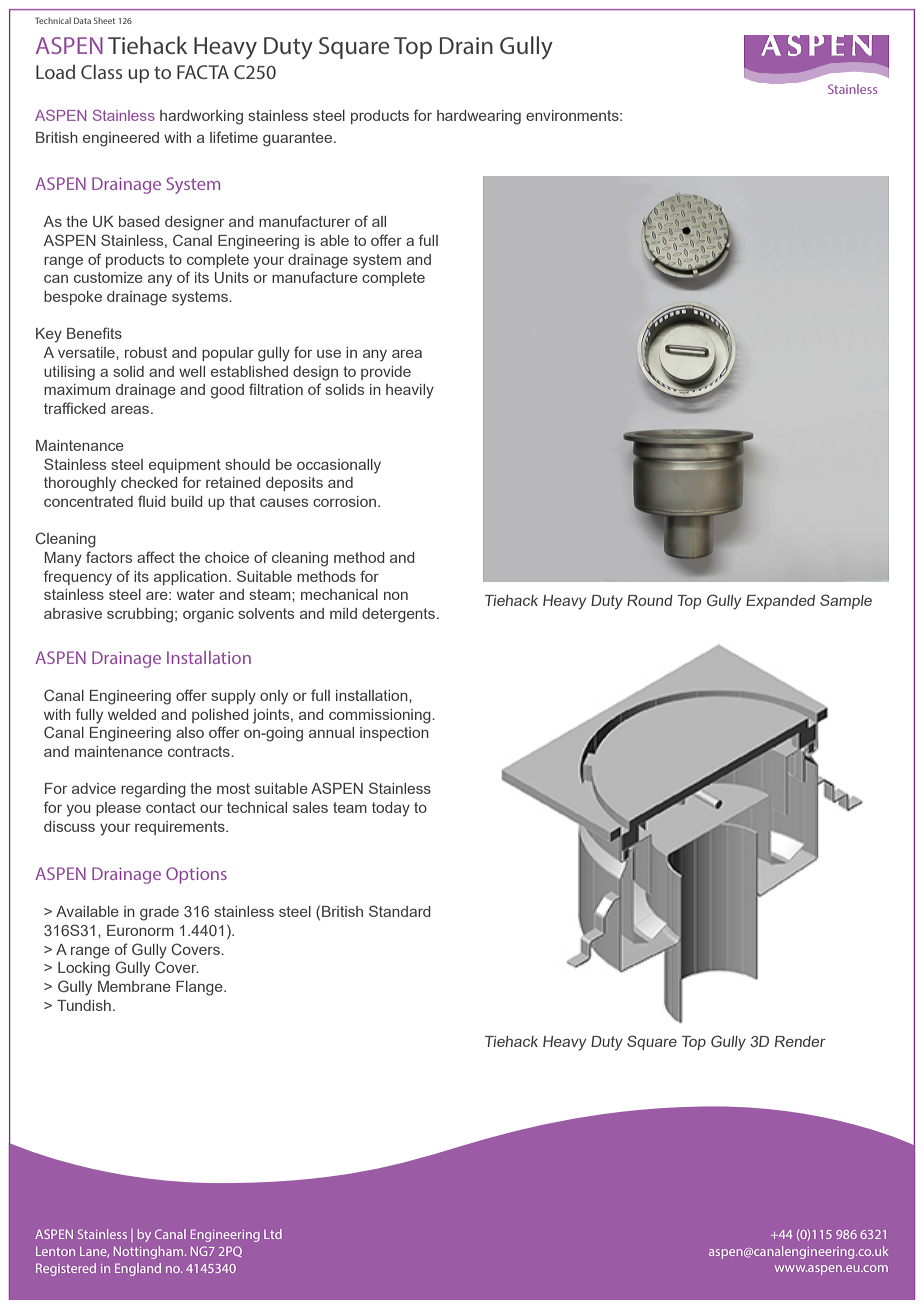  I want to click on Class, so click(101, 71).
